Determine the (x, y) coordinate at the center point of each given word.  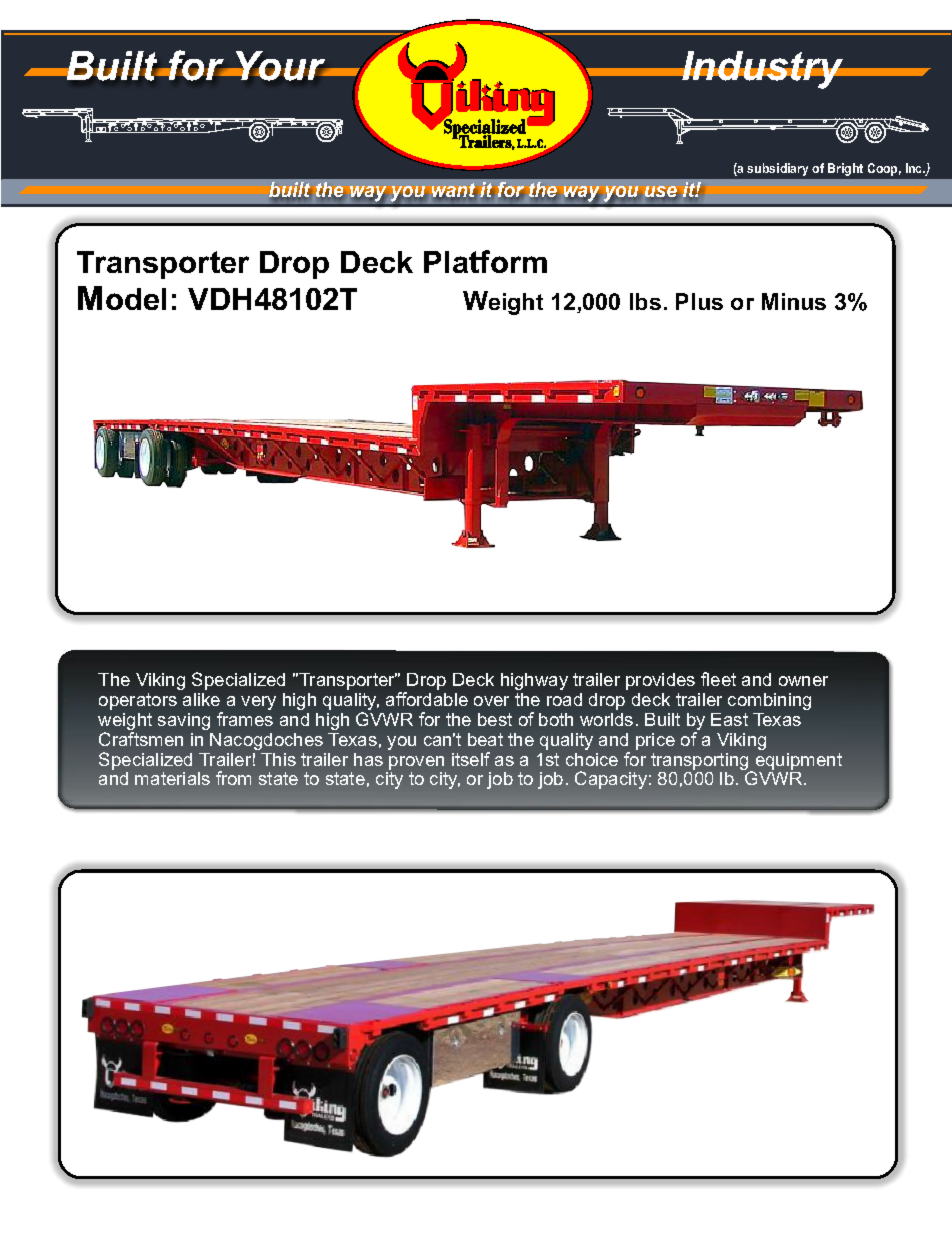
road (564, 699)
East (729, 719)
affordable (427, 699)
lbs (645, 301)
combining (769, 701)
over (491, 701)
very (258, 703)
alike (201, 699)
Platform (485, 261)
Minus (794, 301)
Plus (699, 301)
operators (138, 701)
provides (660, 681)
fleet (718, 679)
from (233, 778)
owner (803, 681)
